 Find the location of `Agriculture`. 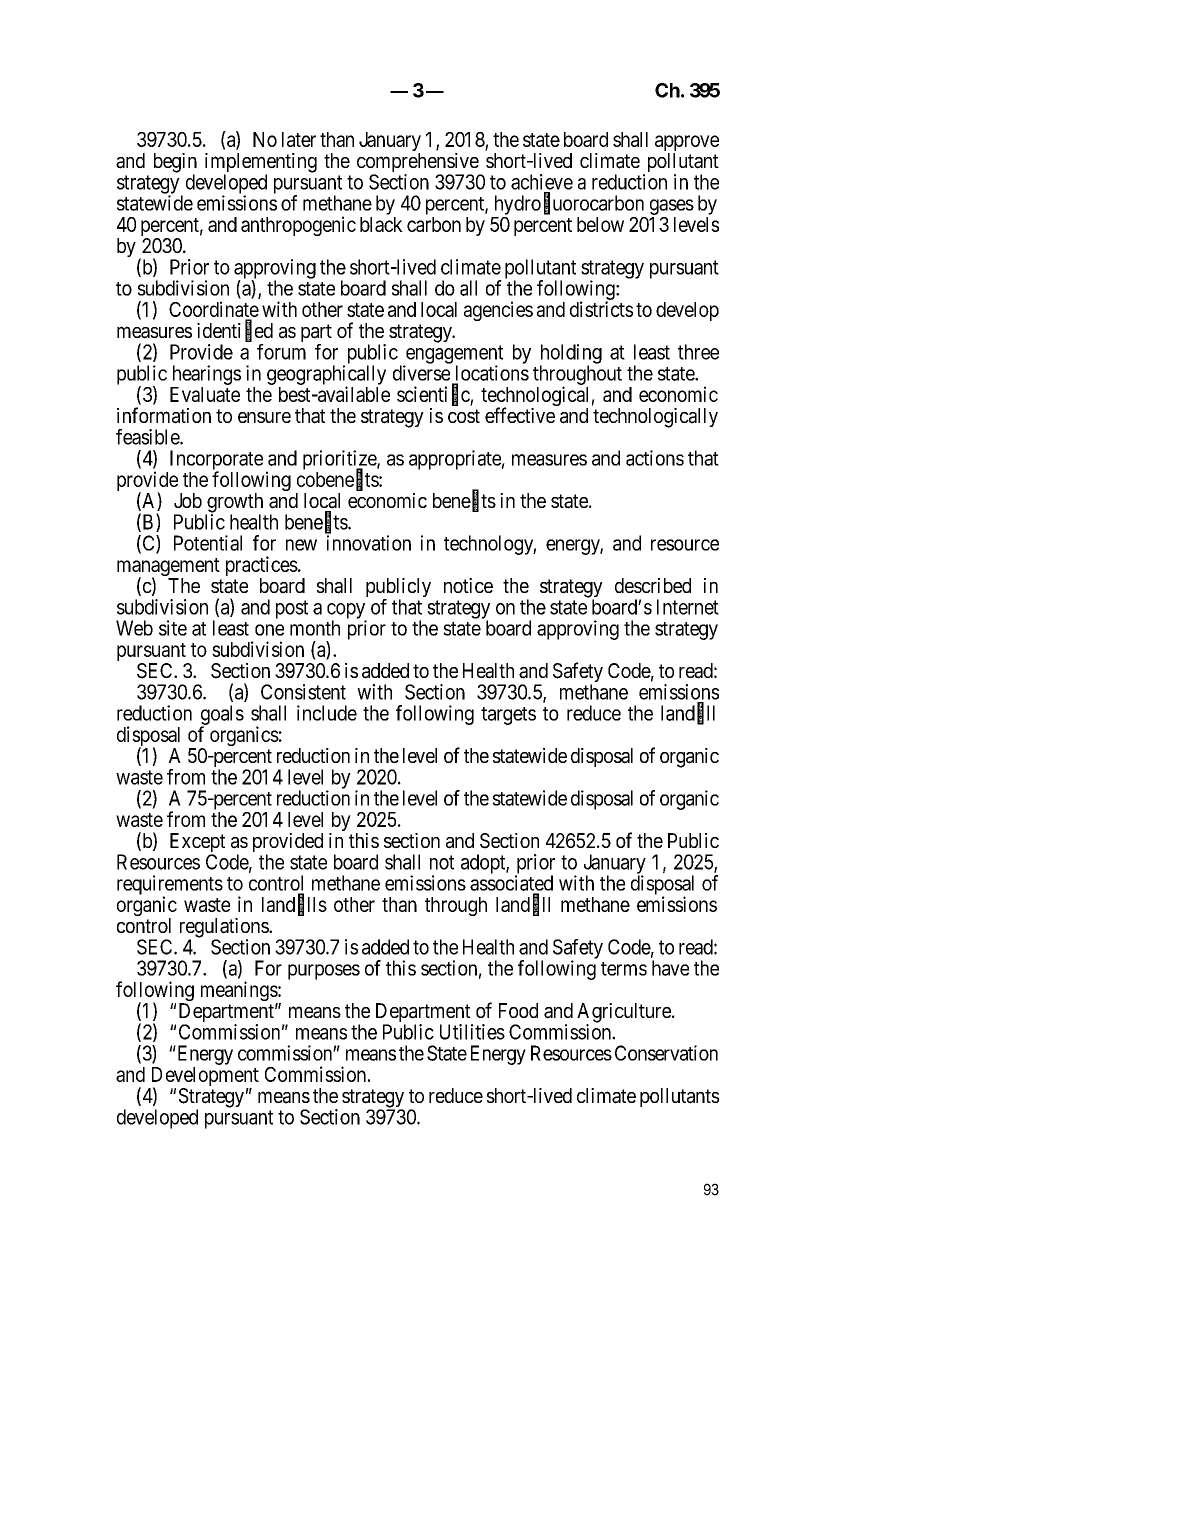

Agriculture is located at coordinates (625, 1014).
